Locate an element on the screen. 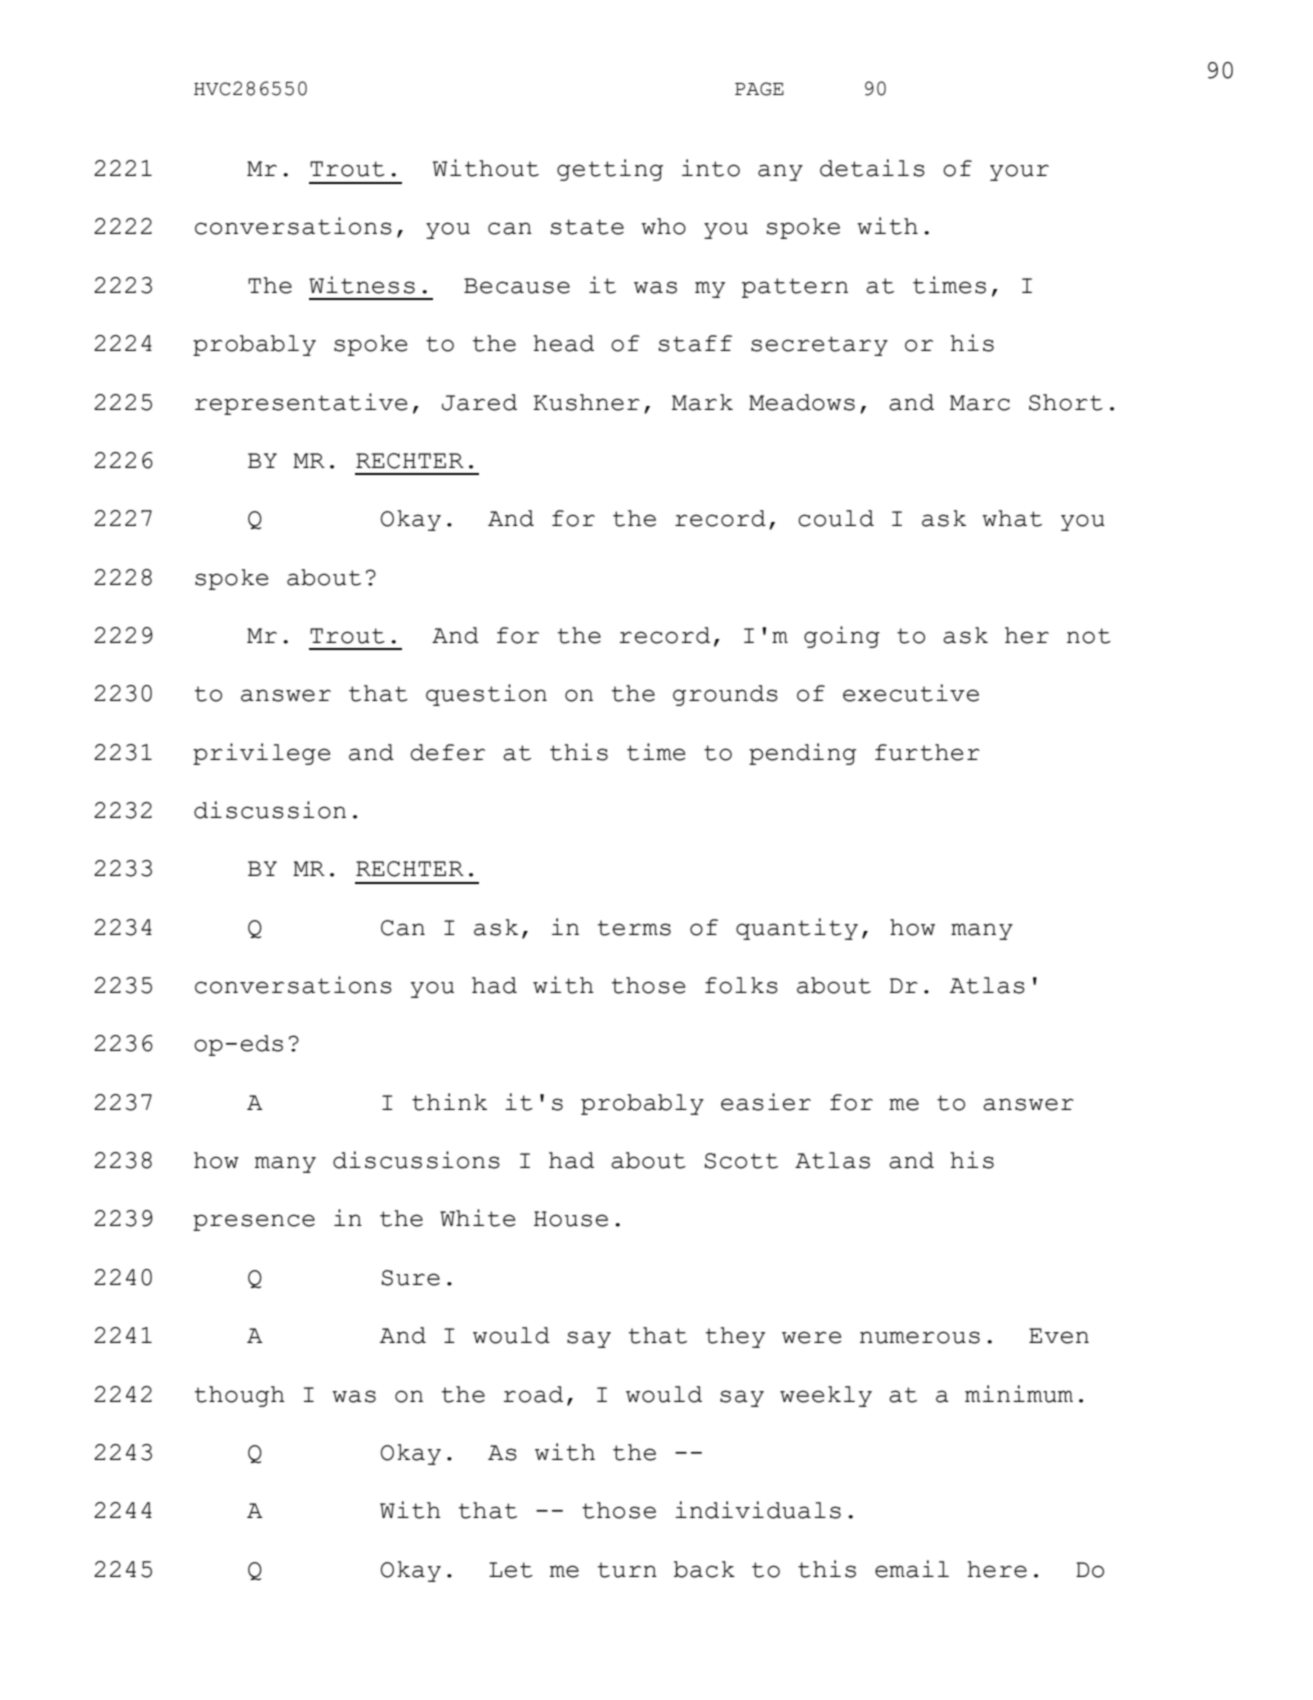 This screenshot has width=1313, height=1700. Witness is located at coordinates (362, 285).
